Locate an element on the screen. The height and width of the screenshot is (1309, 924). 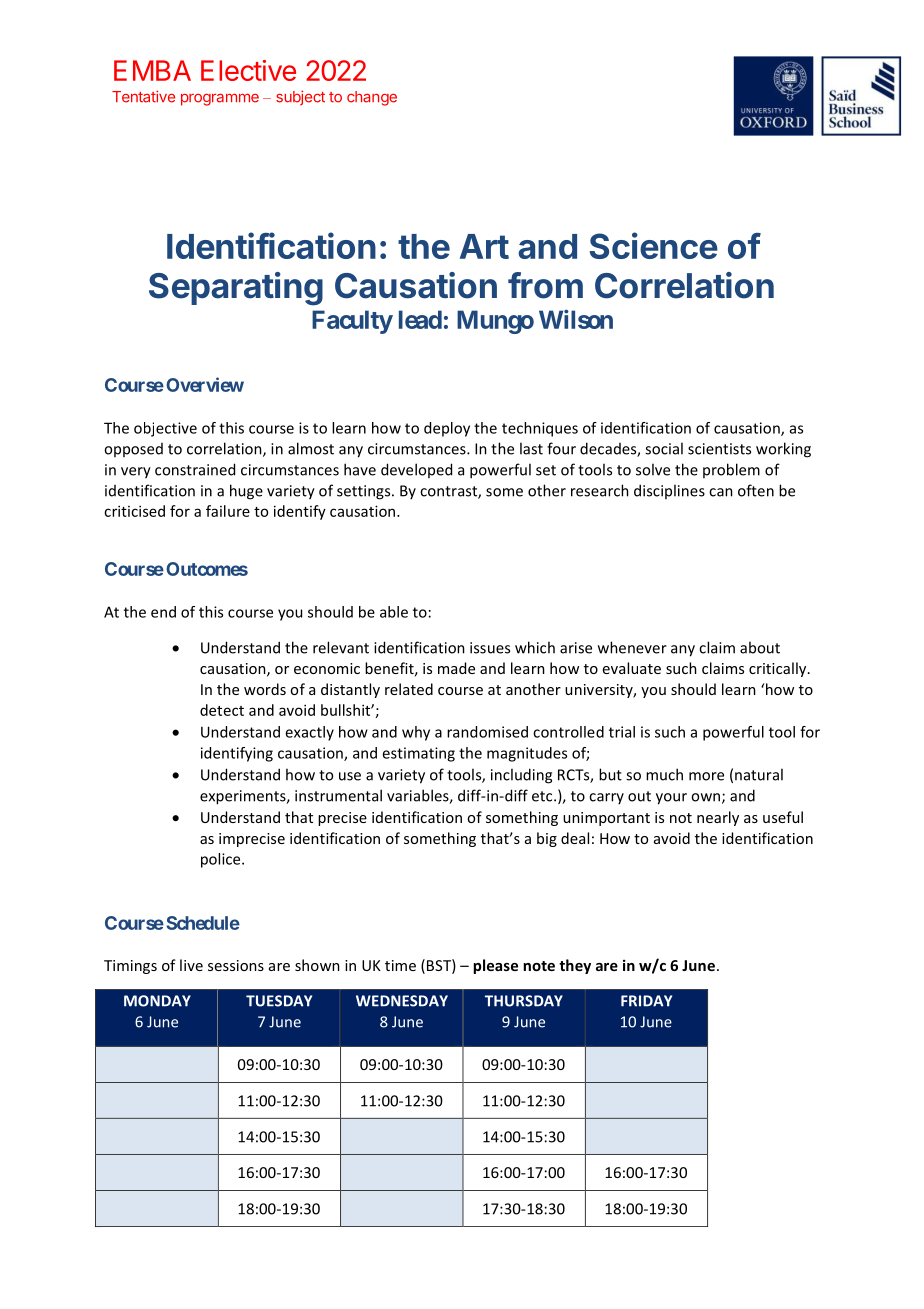
detect is located at coordinates (222, 710).
